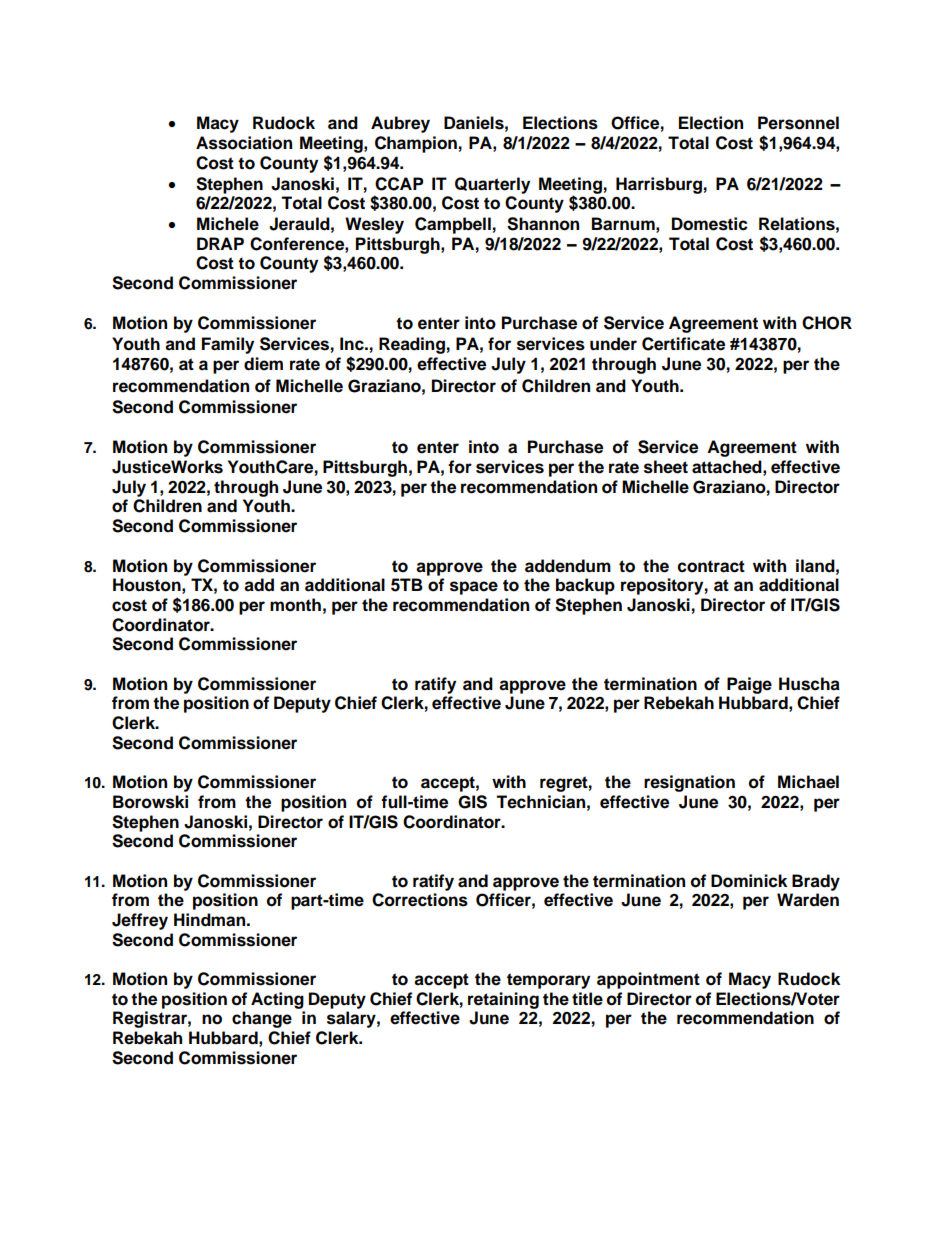  I want to click on Personnel, so click(798, 123).
